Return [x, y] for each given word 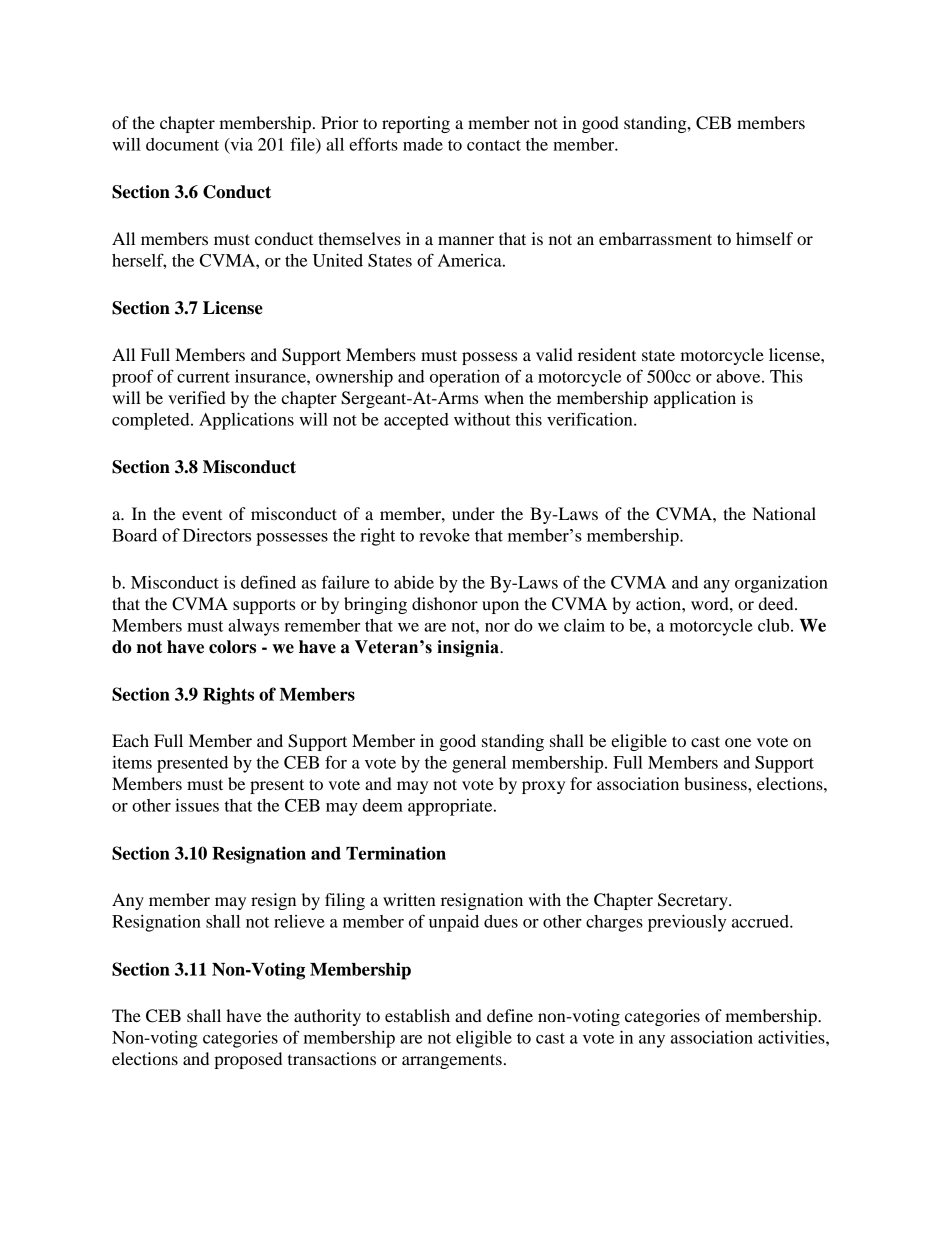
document [182, 144]
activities [792, 1037]
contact [494, 145]
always [253, 627]
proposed [248, 1060]
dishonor [445, 603]
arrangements [452, 1061]
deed [777, 603]
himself [764, 238]
